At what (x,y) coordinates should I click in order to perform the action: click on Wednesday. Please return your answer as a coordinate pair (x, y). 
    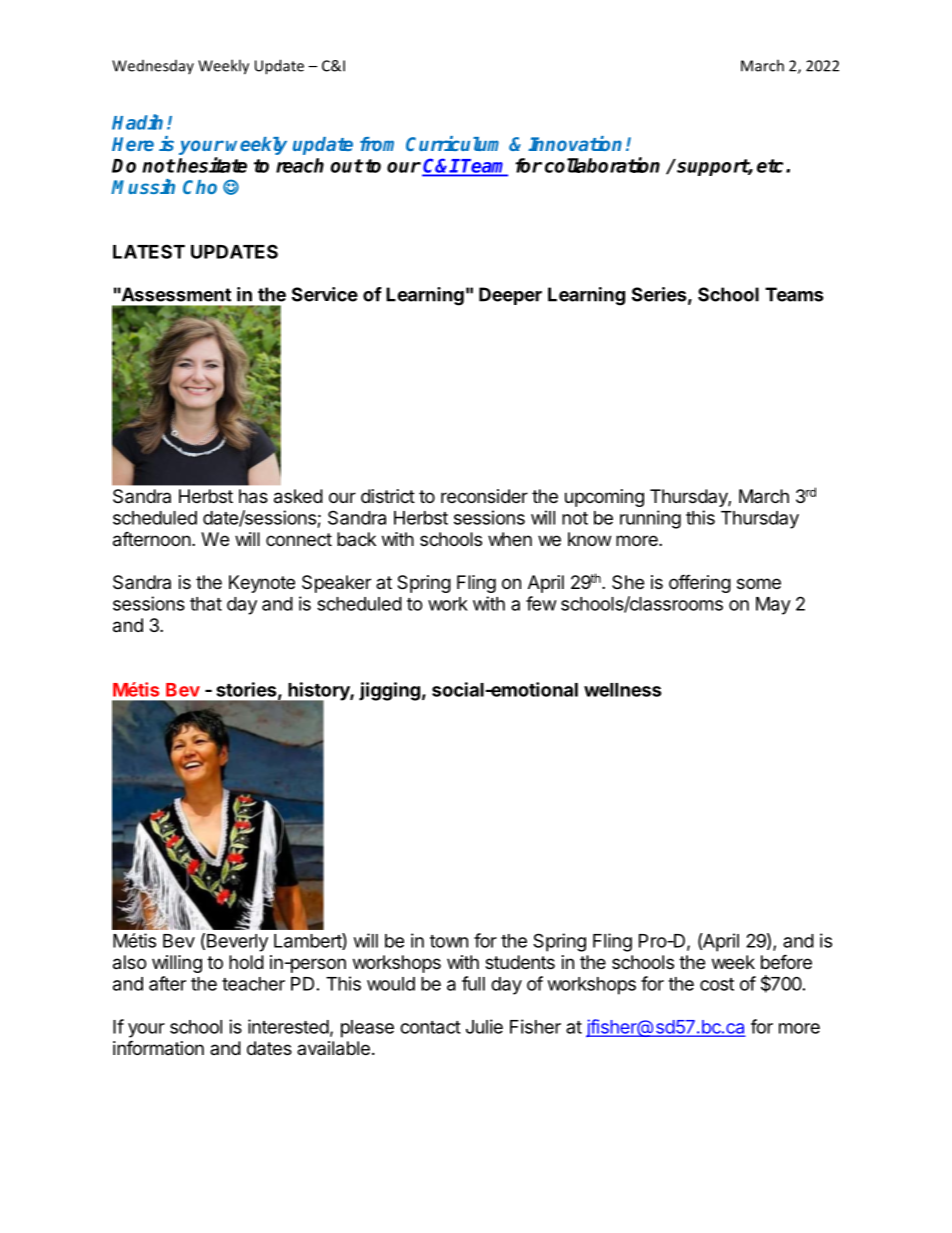
    Looking at the image, I should click on (153, 67).
